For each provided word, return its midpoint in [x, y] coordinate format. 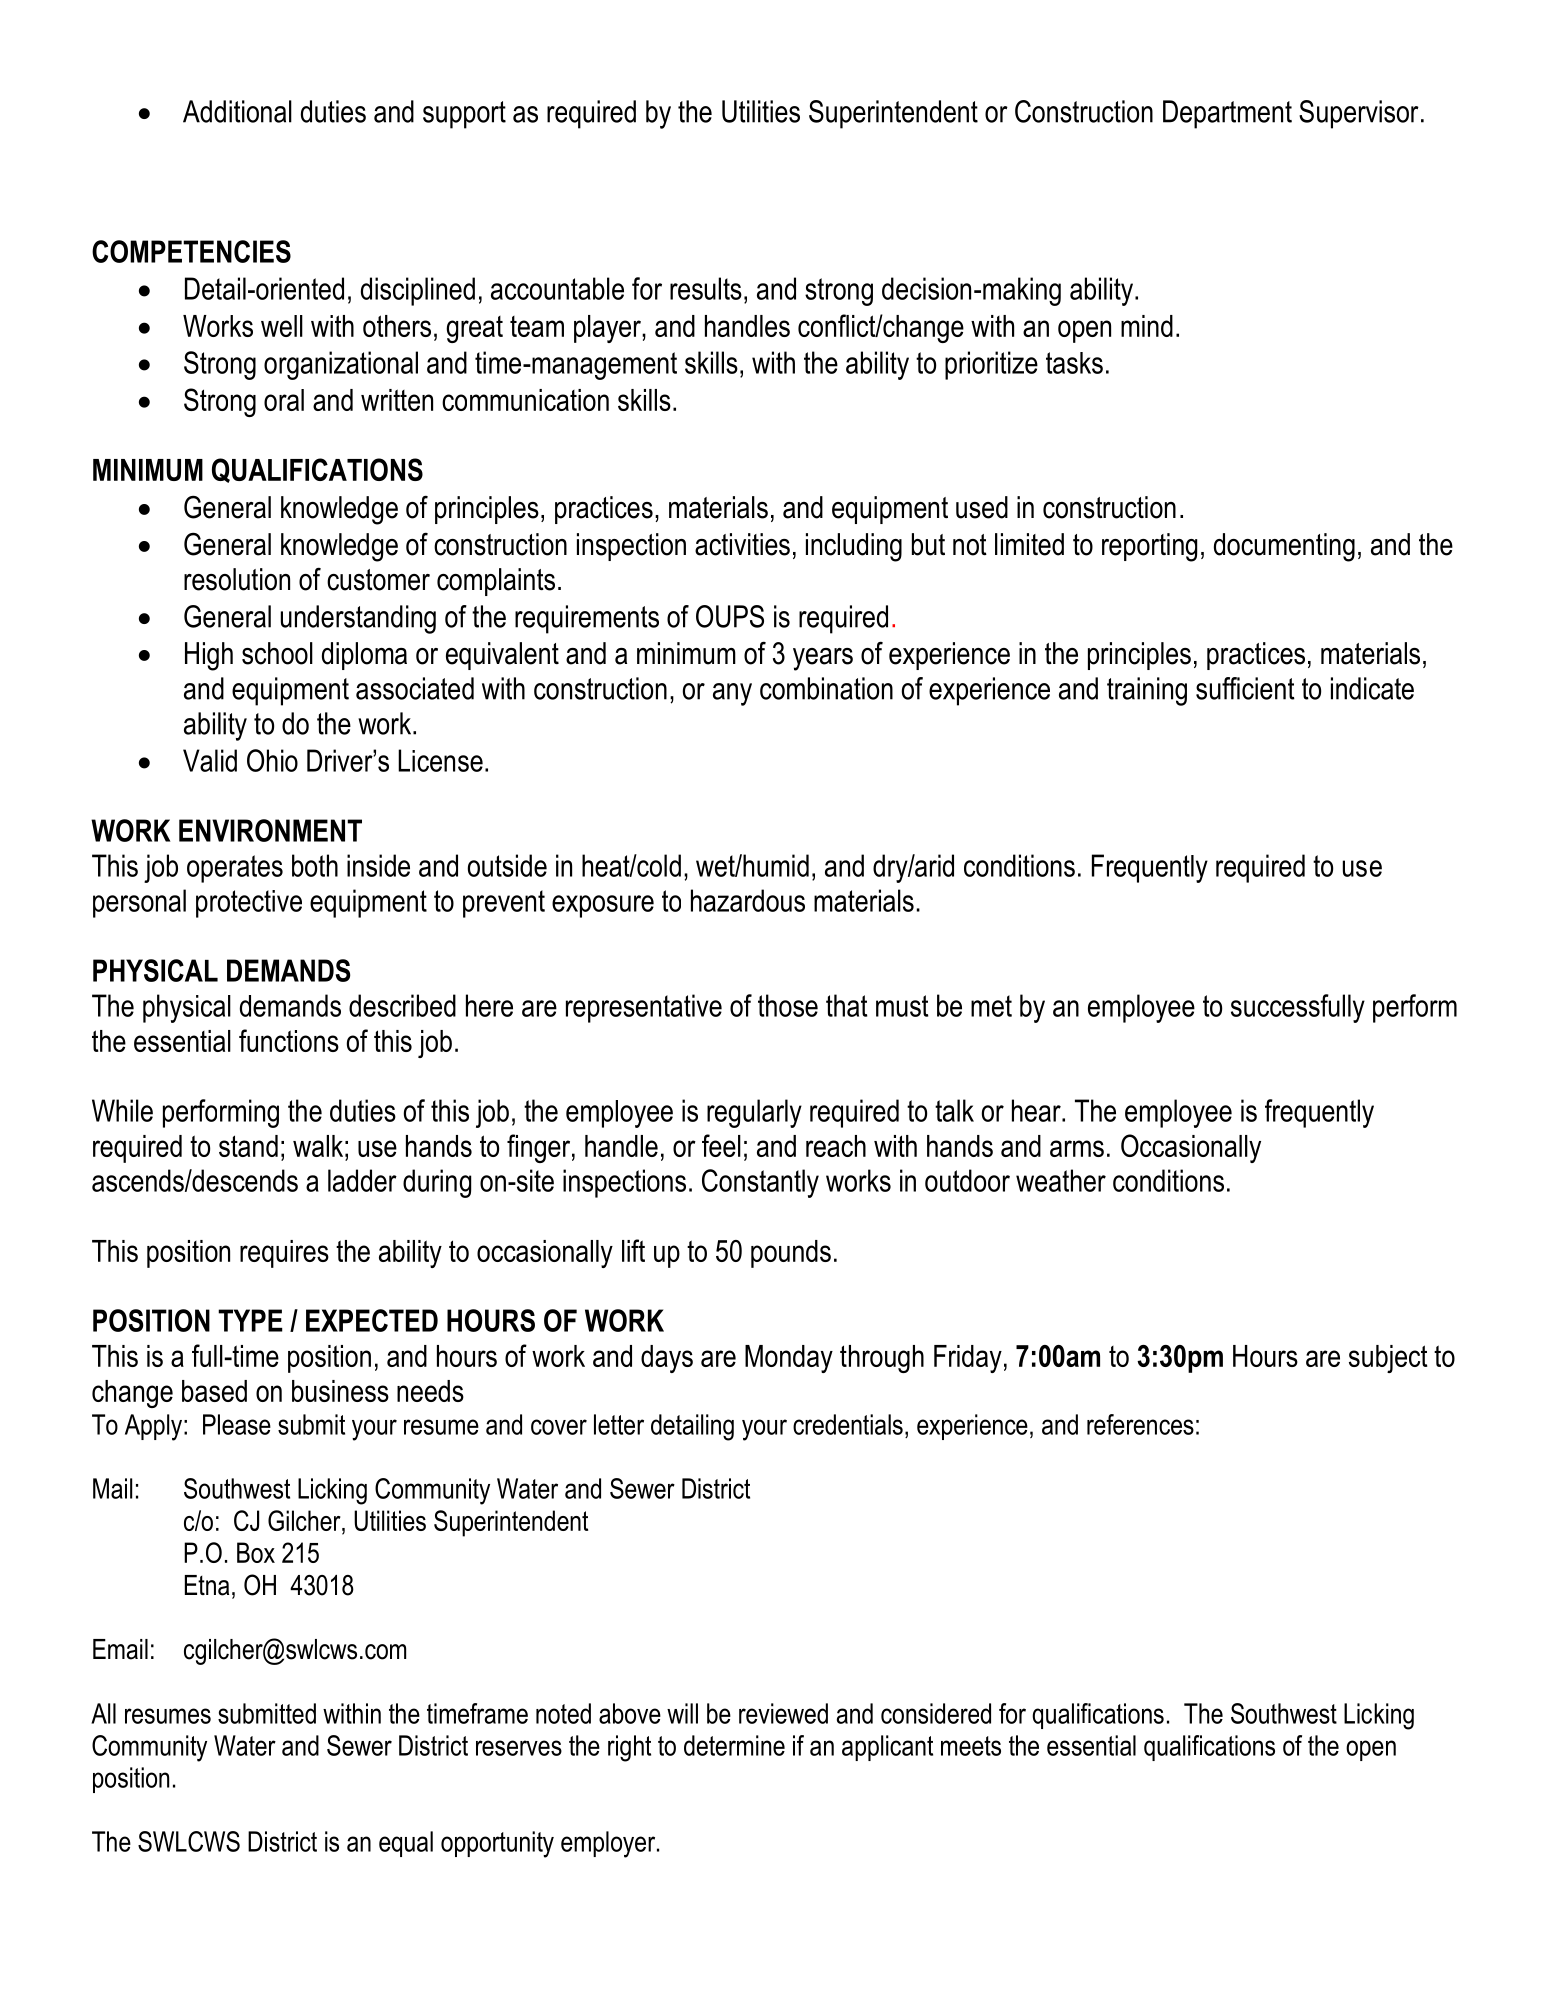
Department [1227, 114]
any [732, 694]
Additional [237, 111]
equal [406, 1844]
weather [1061, 1180]
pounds [791, 1254]
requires [284, 1254]
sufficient [1245, 688]
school [277, 653]
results [706, 288]
